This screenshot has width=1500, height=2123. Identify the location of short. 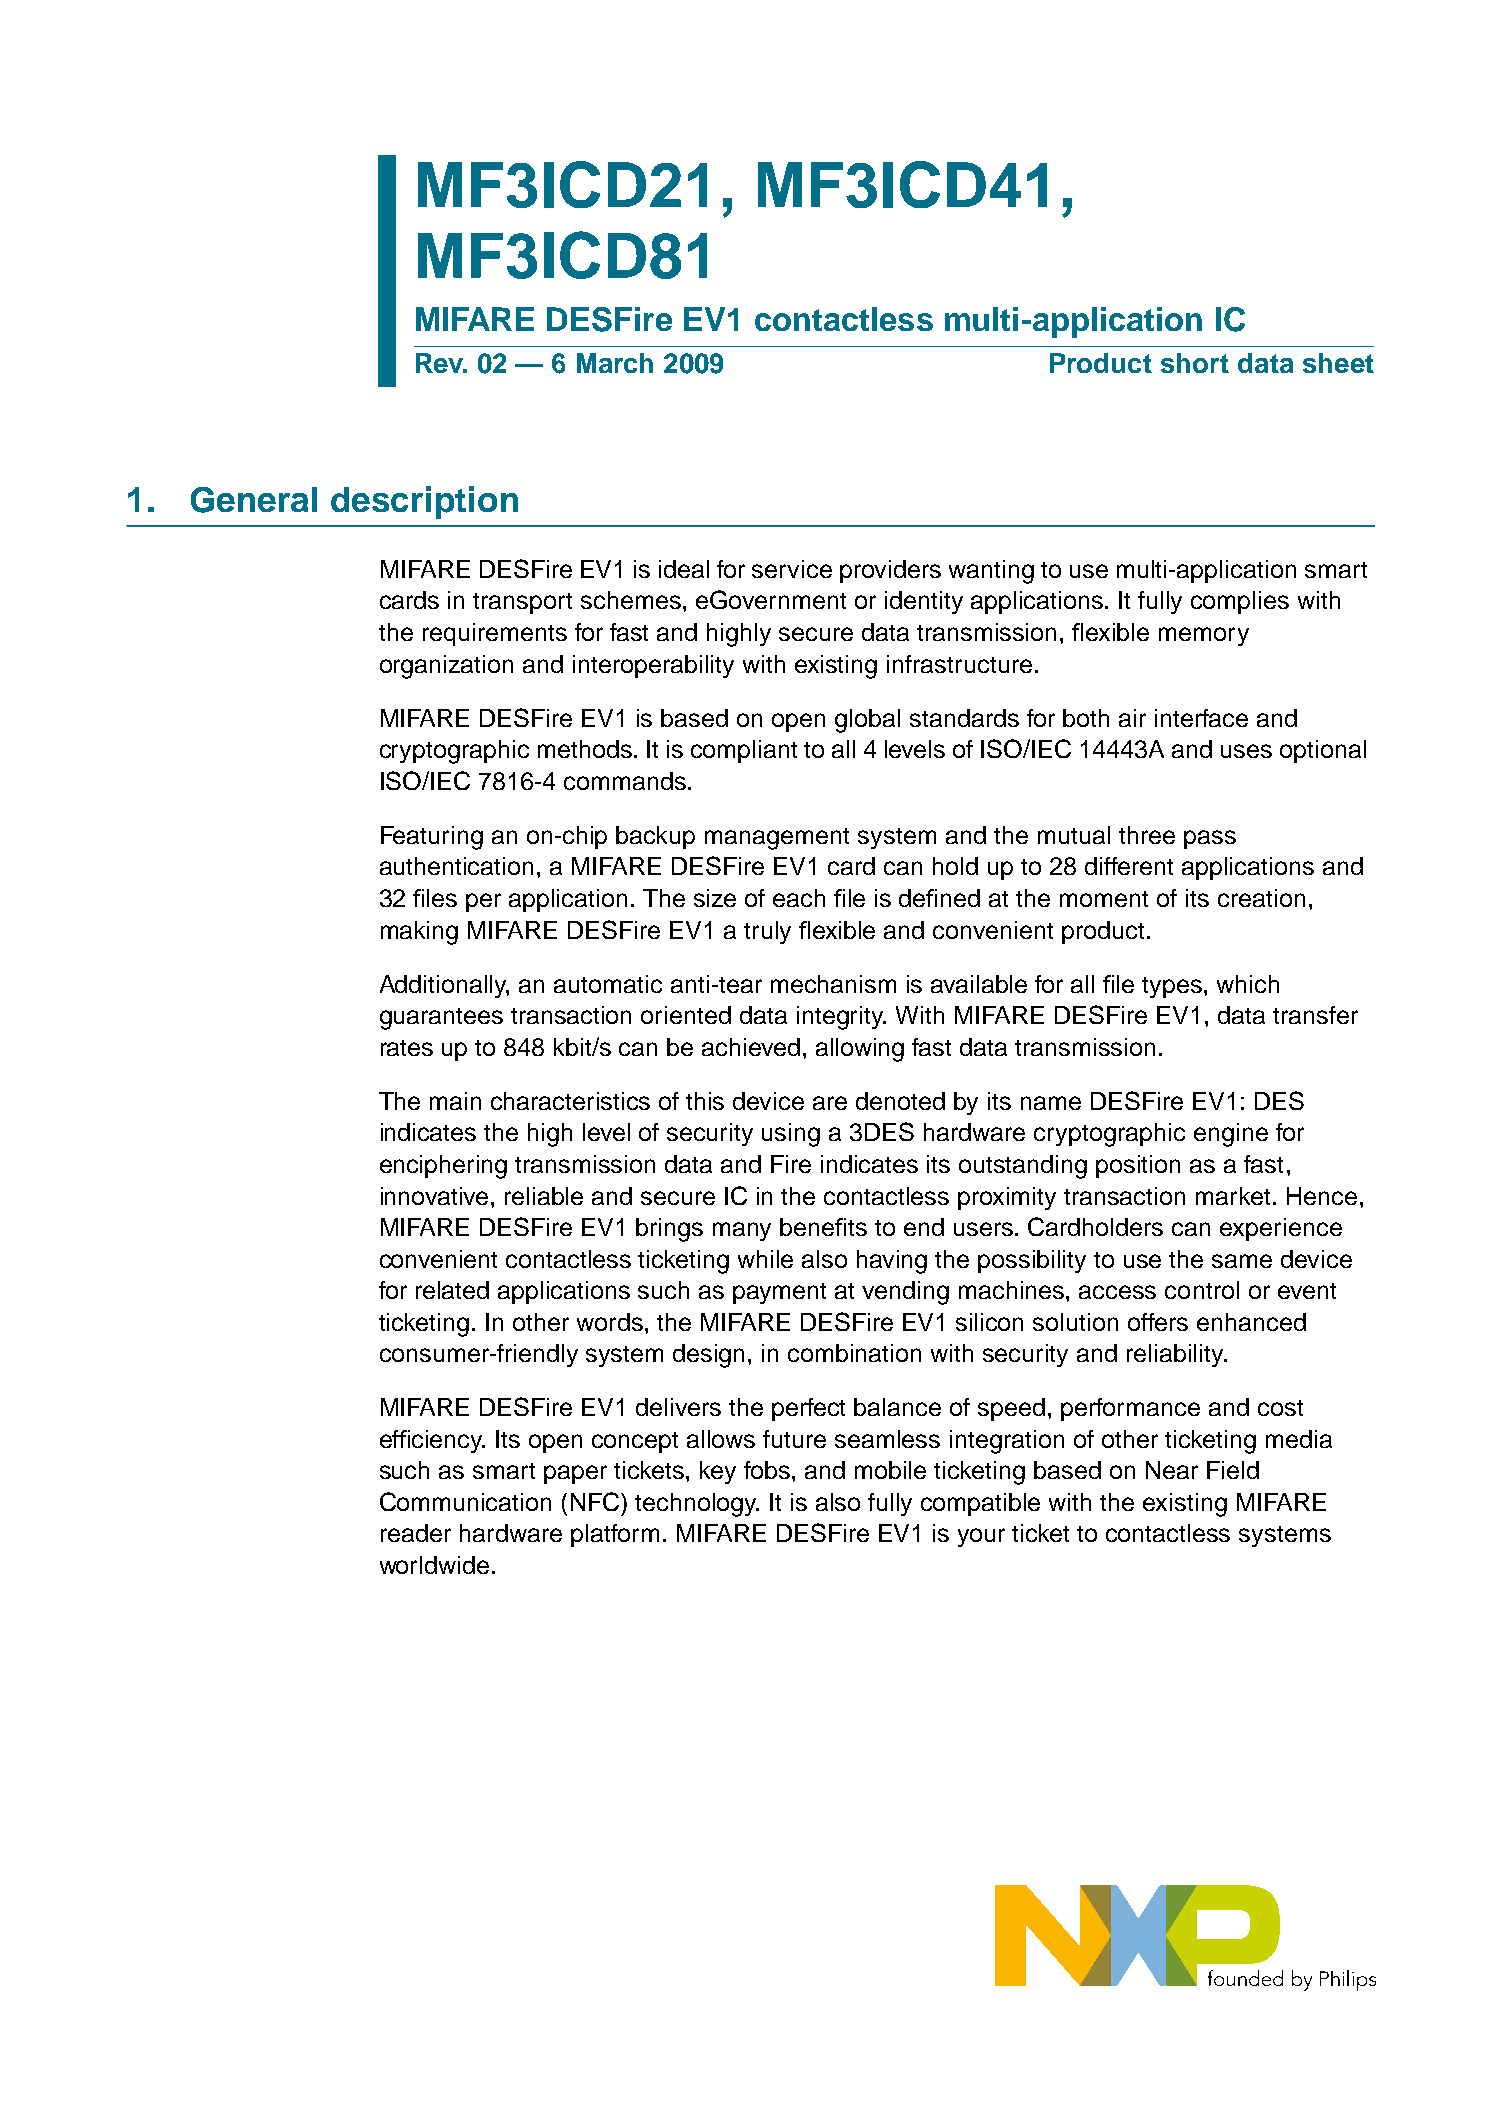
(1195, 363).
